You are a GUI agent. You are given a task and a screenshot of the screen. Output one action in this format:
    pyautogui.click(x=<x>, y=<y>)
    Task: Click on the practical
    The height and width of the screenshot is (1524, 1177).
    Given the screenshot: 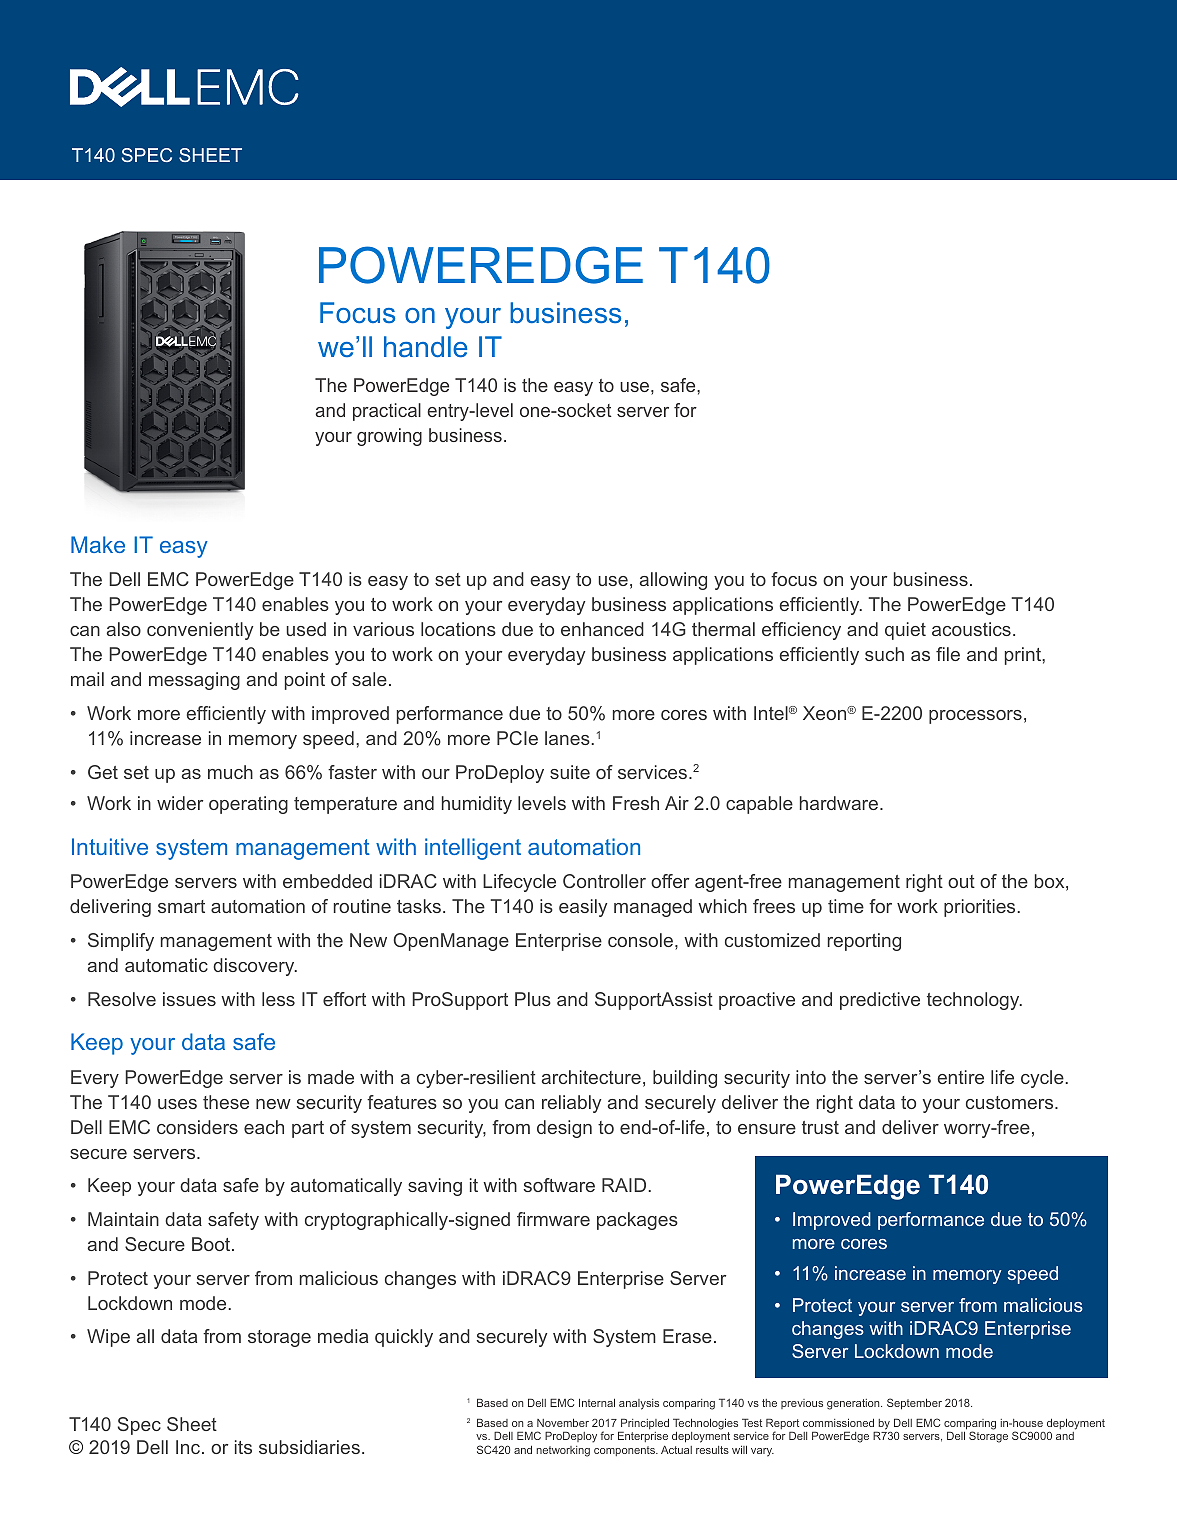 What is the action you would take?
    pyautogui.click(x=387, y=412)
